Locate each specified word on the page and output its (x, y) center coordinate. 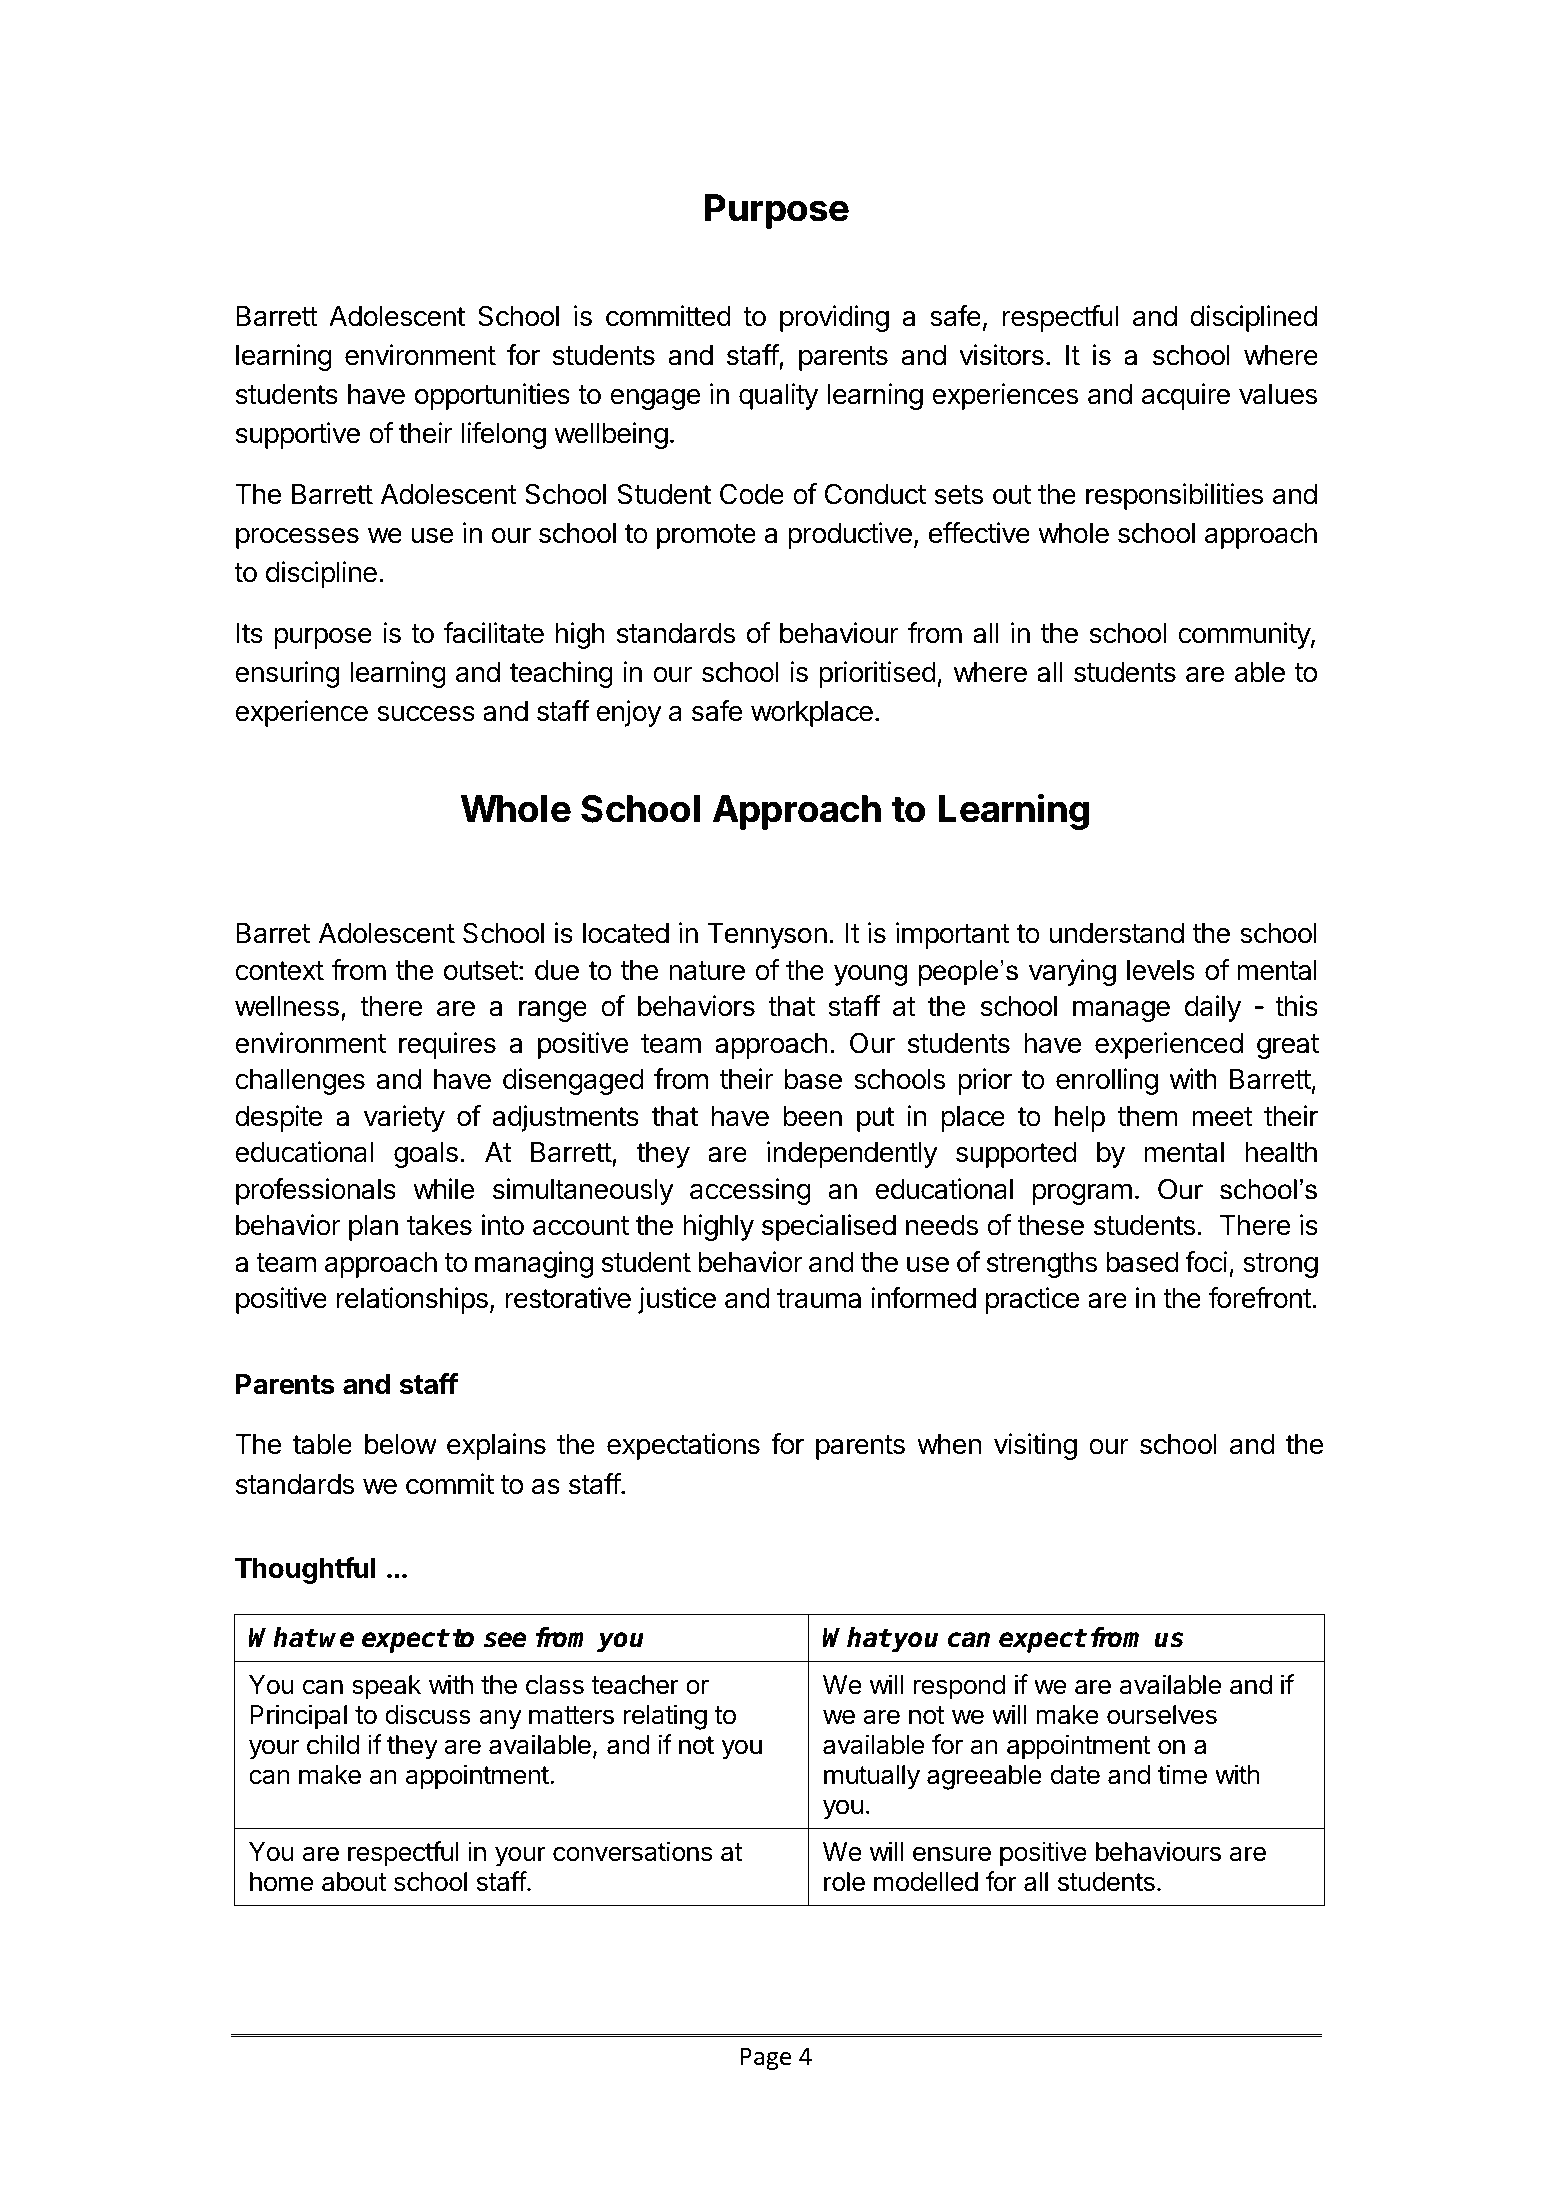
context (279, 971)
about (354, 1882)
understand (1116, 933)
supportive (298, 435)
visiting (1035, 1446)
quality (778, 396)
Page (766, 2058)
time (1182, 1774)
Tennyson (767, 936)
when (949, 1444)
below (401, 1444)
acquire (1186, 396)
